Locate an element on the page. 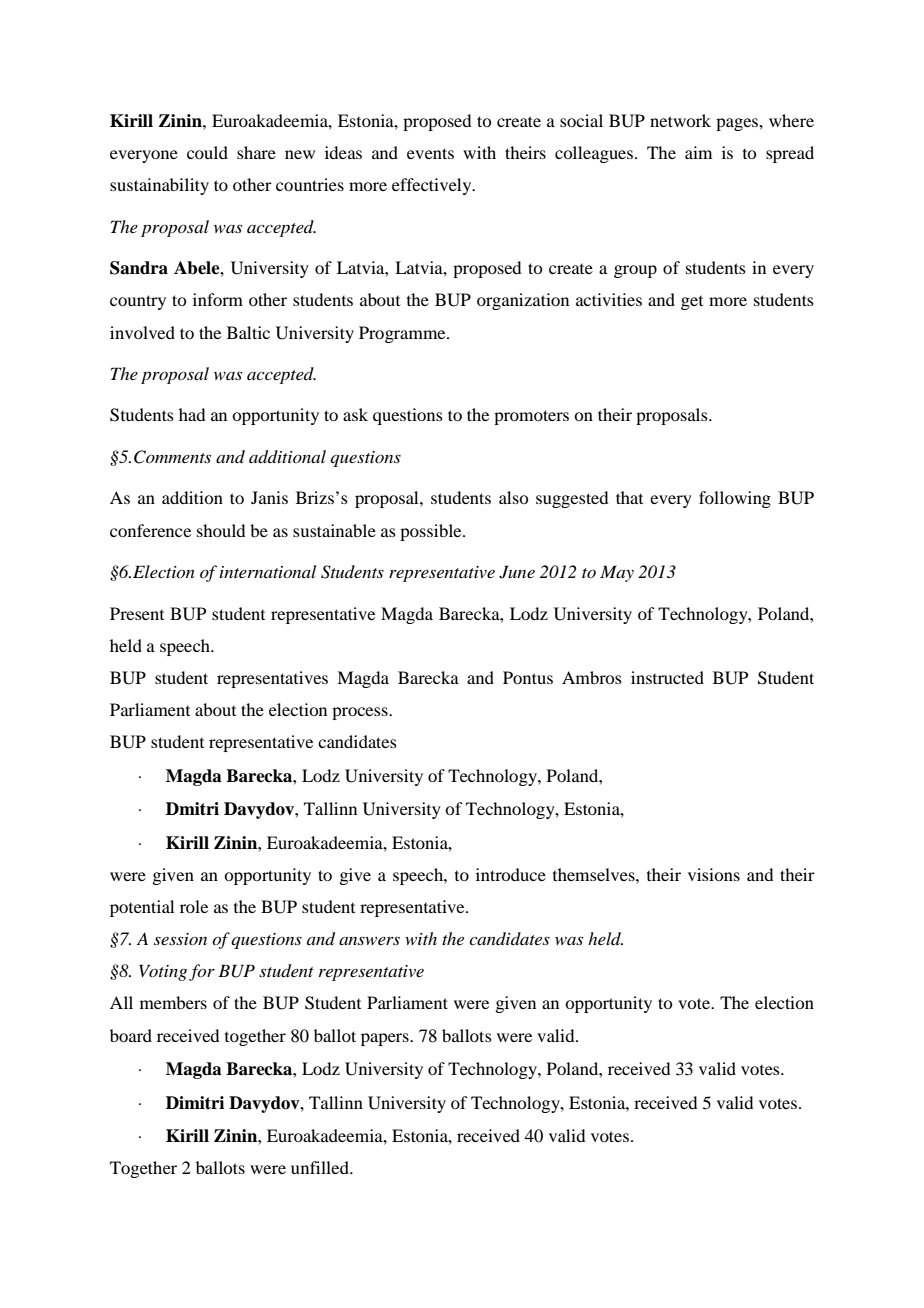 This page has width=924, height=1308. events is located at coordinates (430, 153).
